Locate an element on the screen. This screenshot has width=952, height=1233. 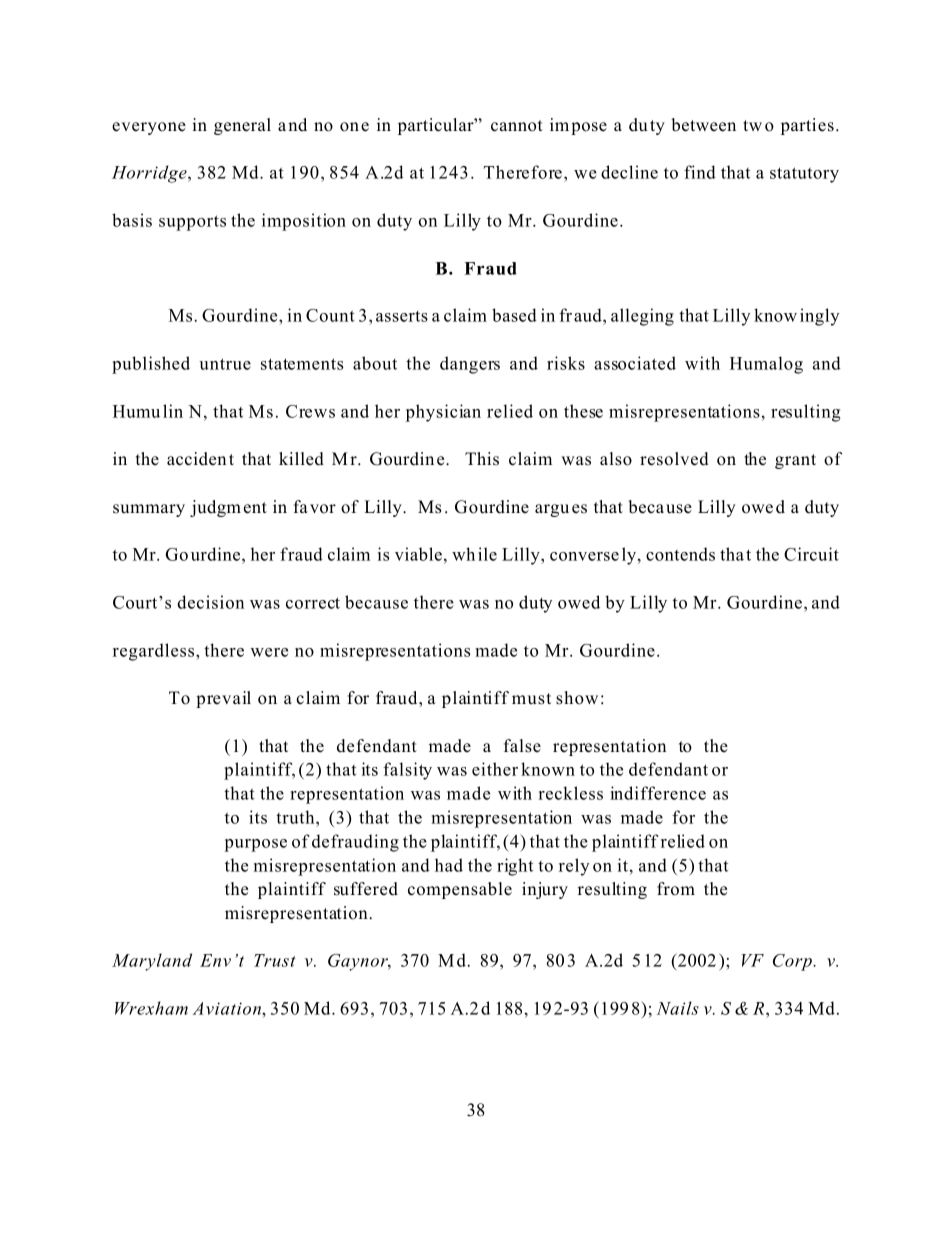
Maryland is located at coordinates (152, 962).
